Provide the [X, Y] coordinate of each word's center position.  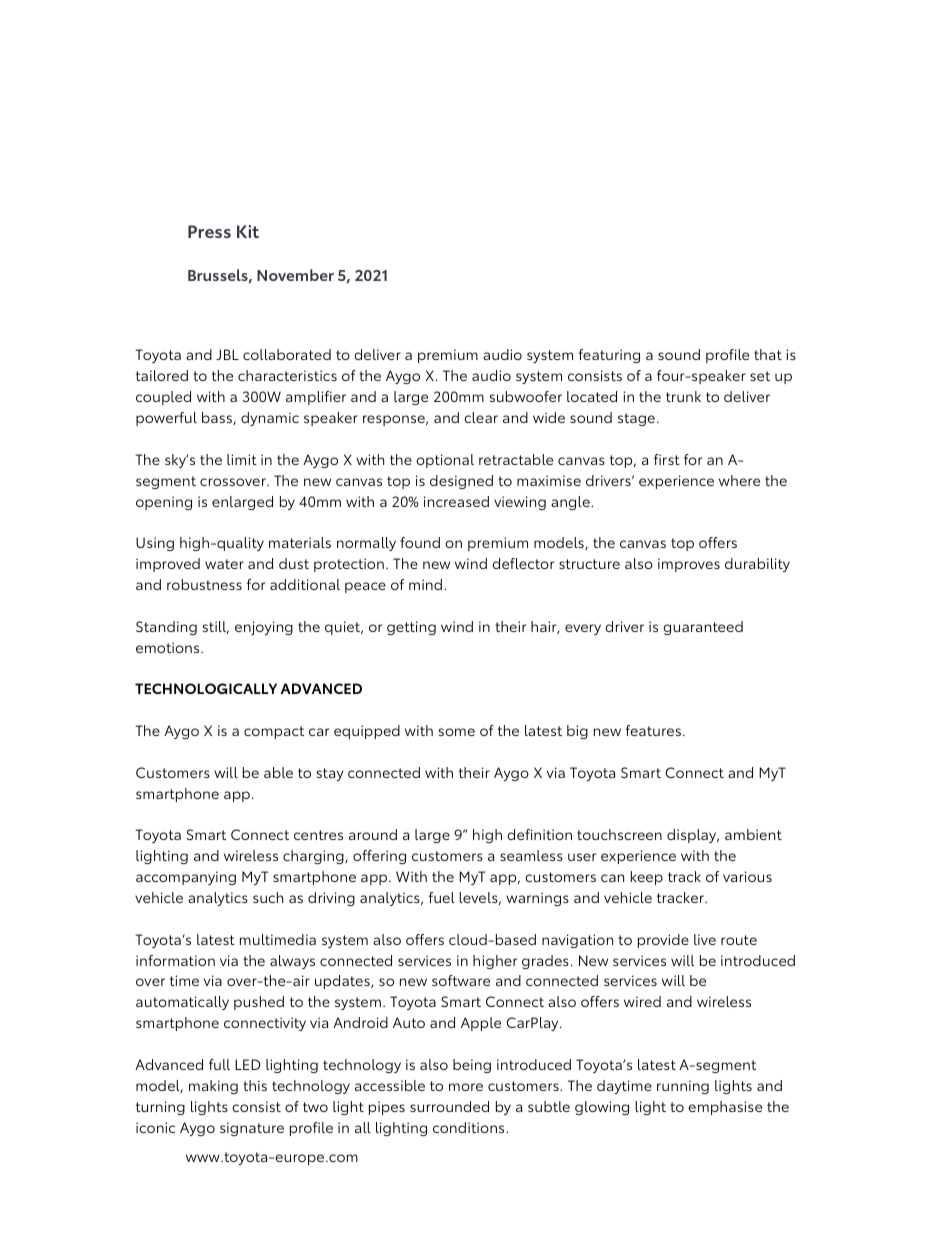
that [768, 354]
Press [209, 231]
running [683, 1087]
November [295, 275]
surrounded [449, 1106]
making [213, 1087]
